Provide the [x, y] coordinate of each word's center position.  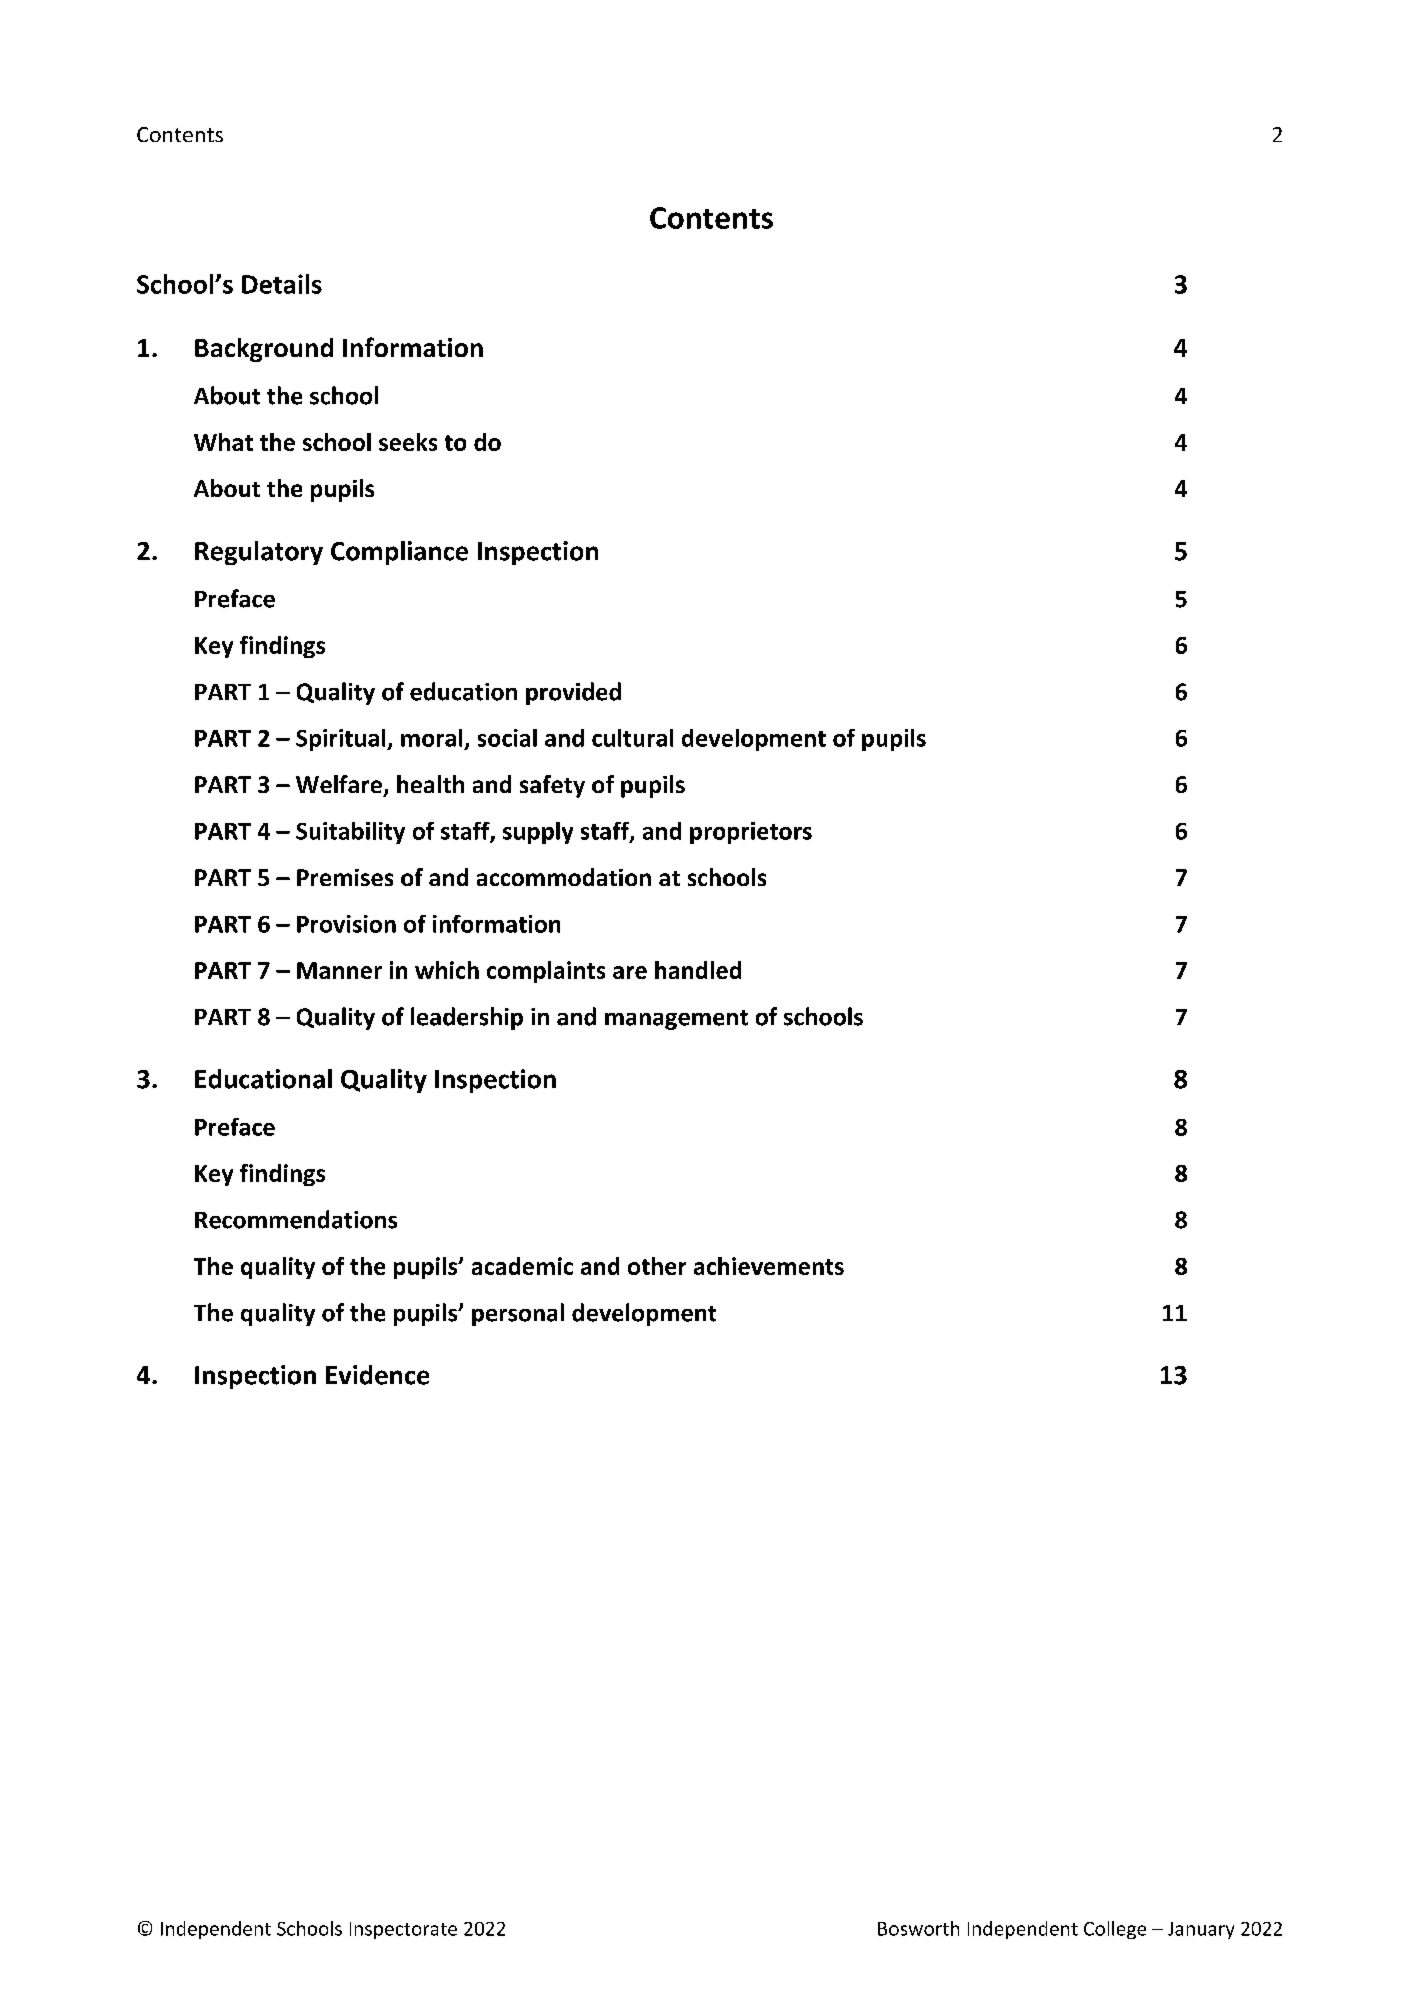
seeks [408, 442]
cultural [632, 738]
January [1201, 1930]
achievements [769, 1266]
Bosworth [918, 1928]
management [676, 1020]
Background [264, 350]
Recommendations [296, 1219]
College [1115, 1930]
